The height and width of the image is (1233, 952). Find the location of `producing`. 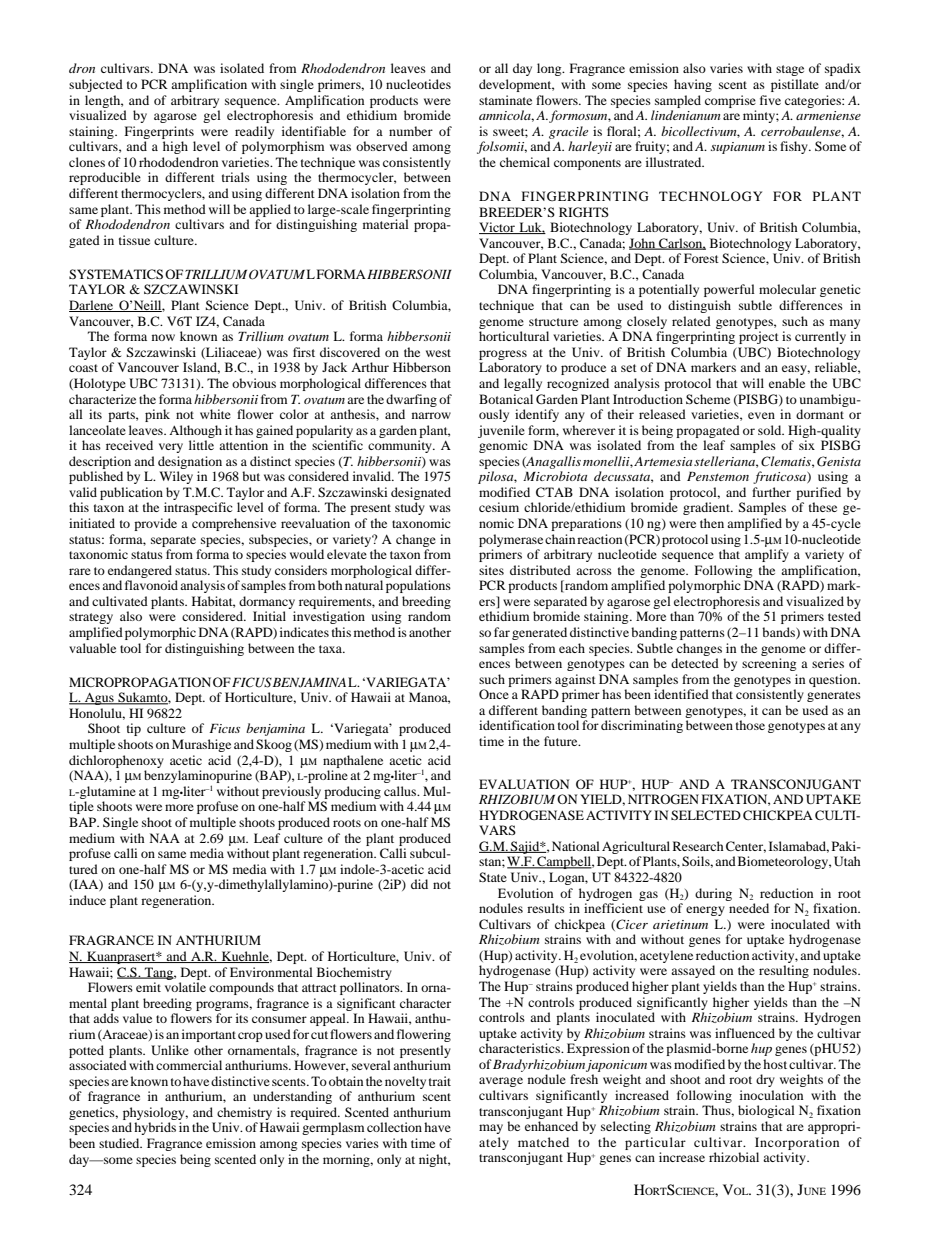

producing is located at coordinates (352, 792).
